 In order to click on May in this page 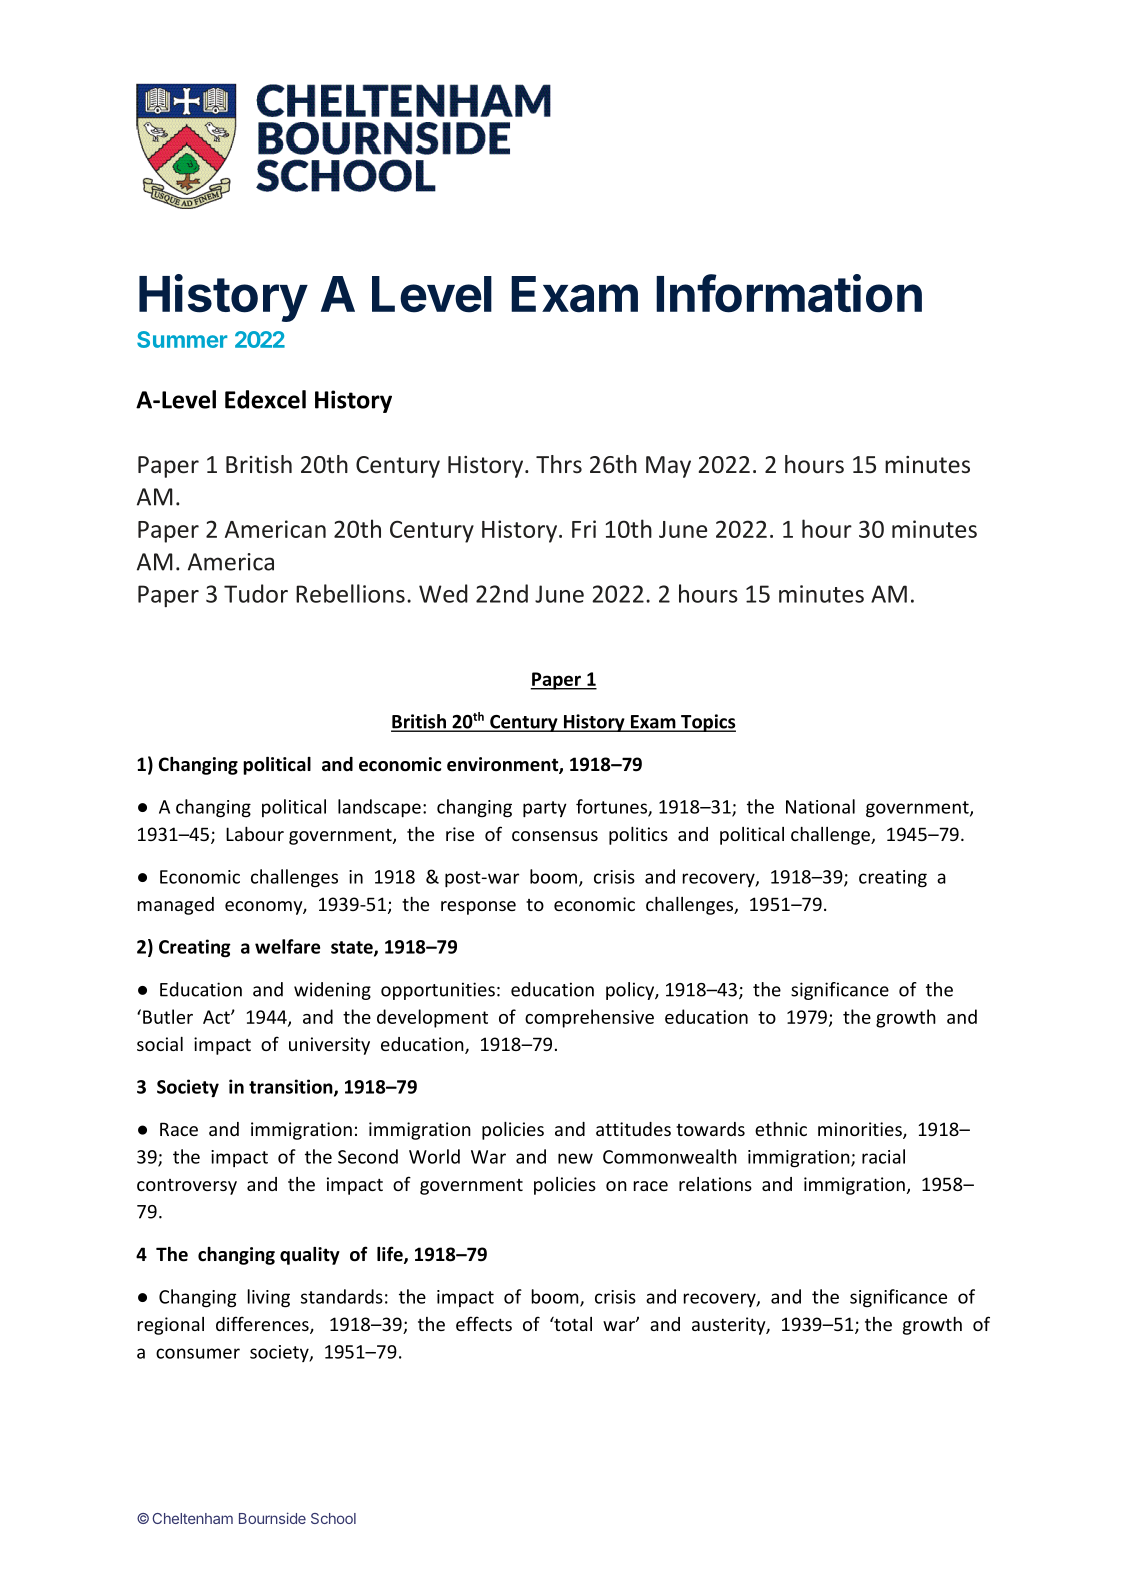, I will do `click(668, 467)`.
